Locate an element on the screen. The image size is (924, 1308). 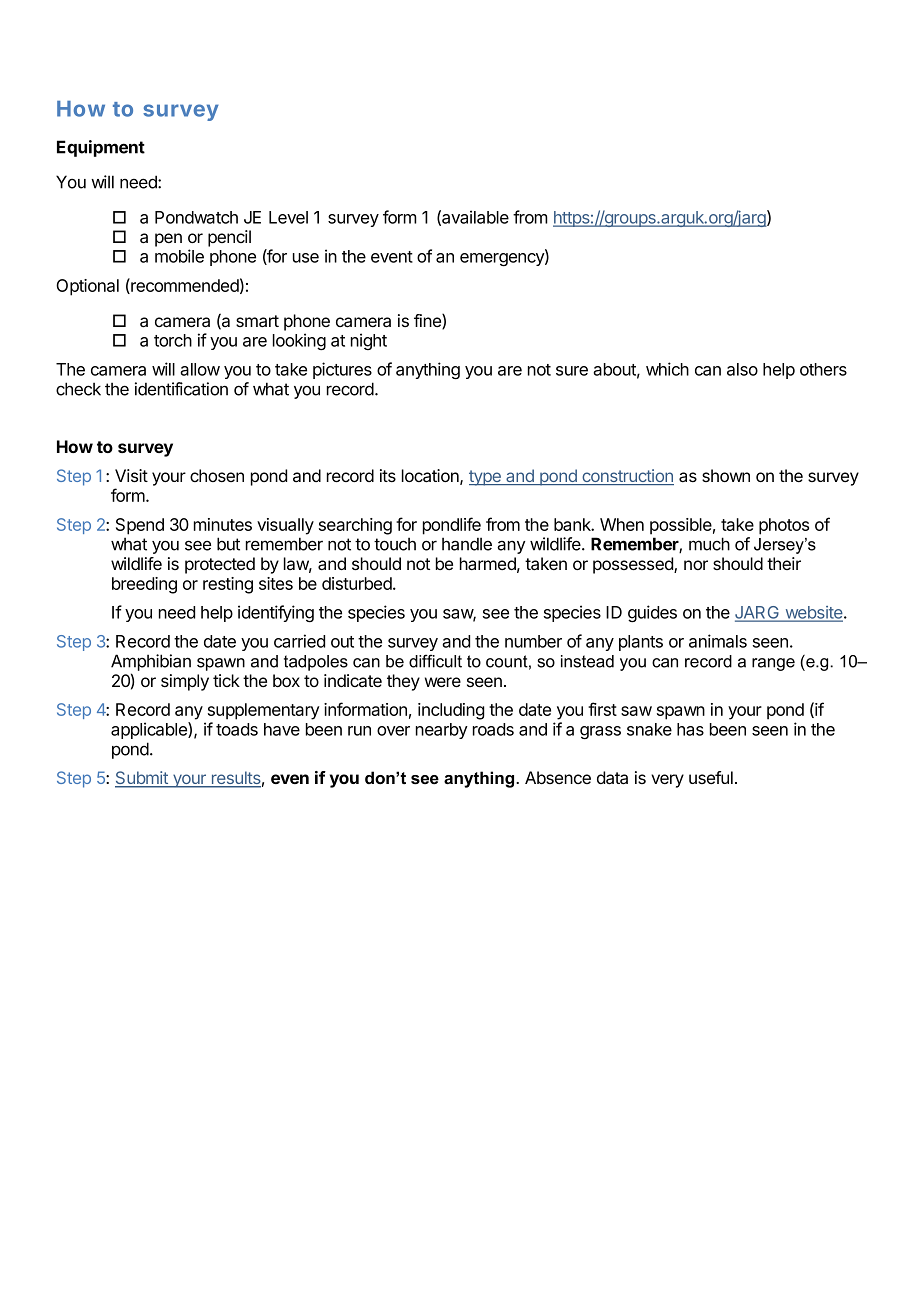
Submit is located at coordinates (142, 779).
